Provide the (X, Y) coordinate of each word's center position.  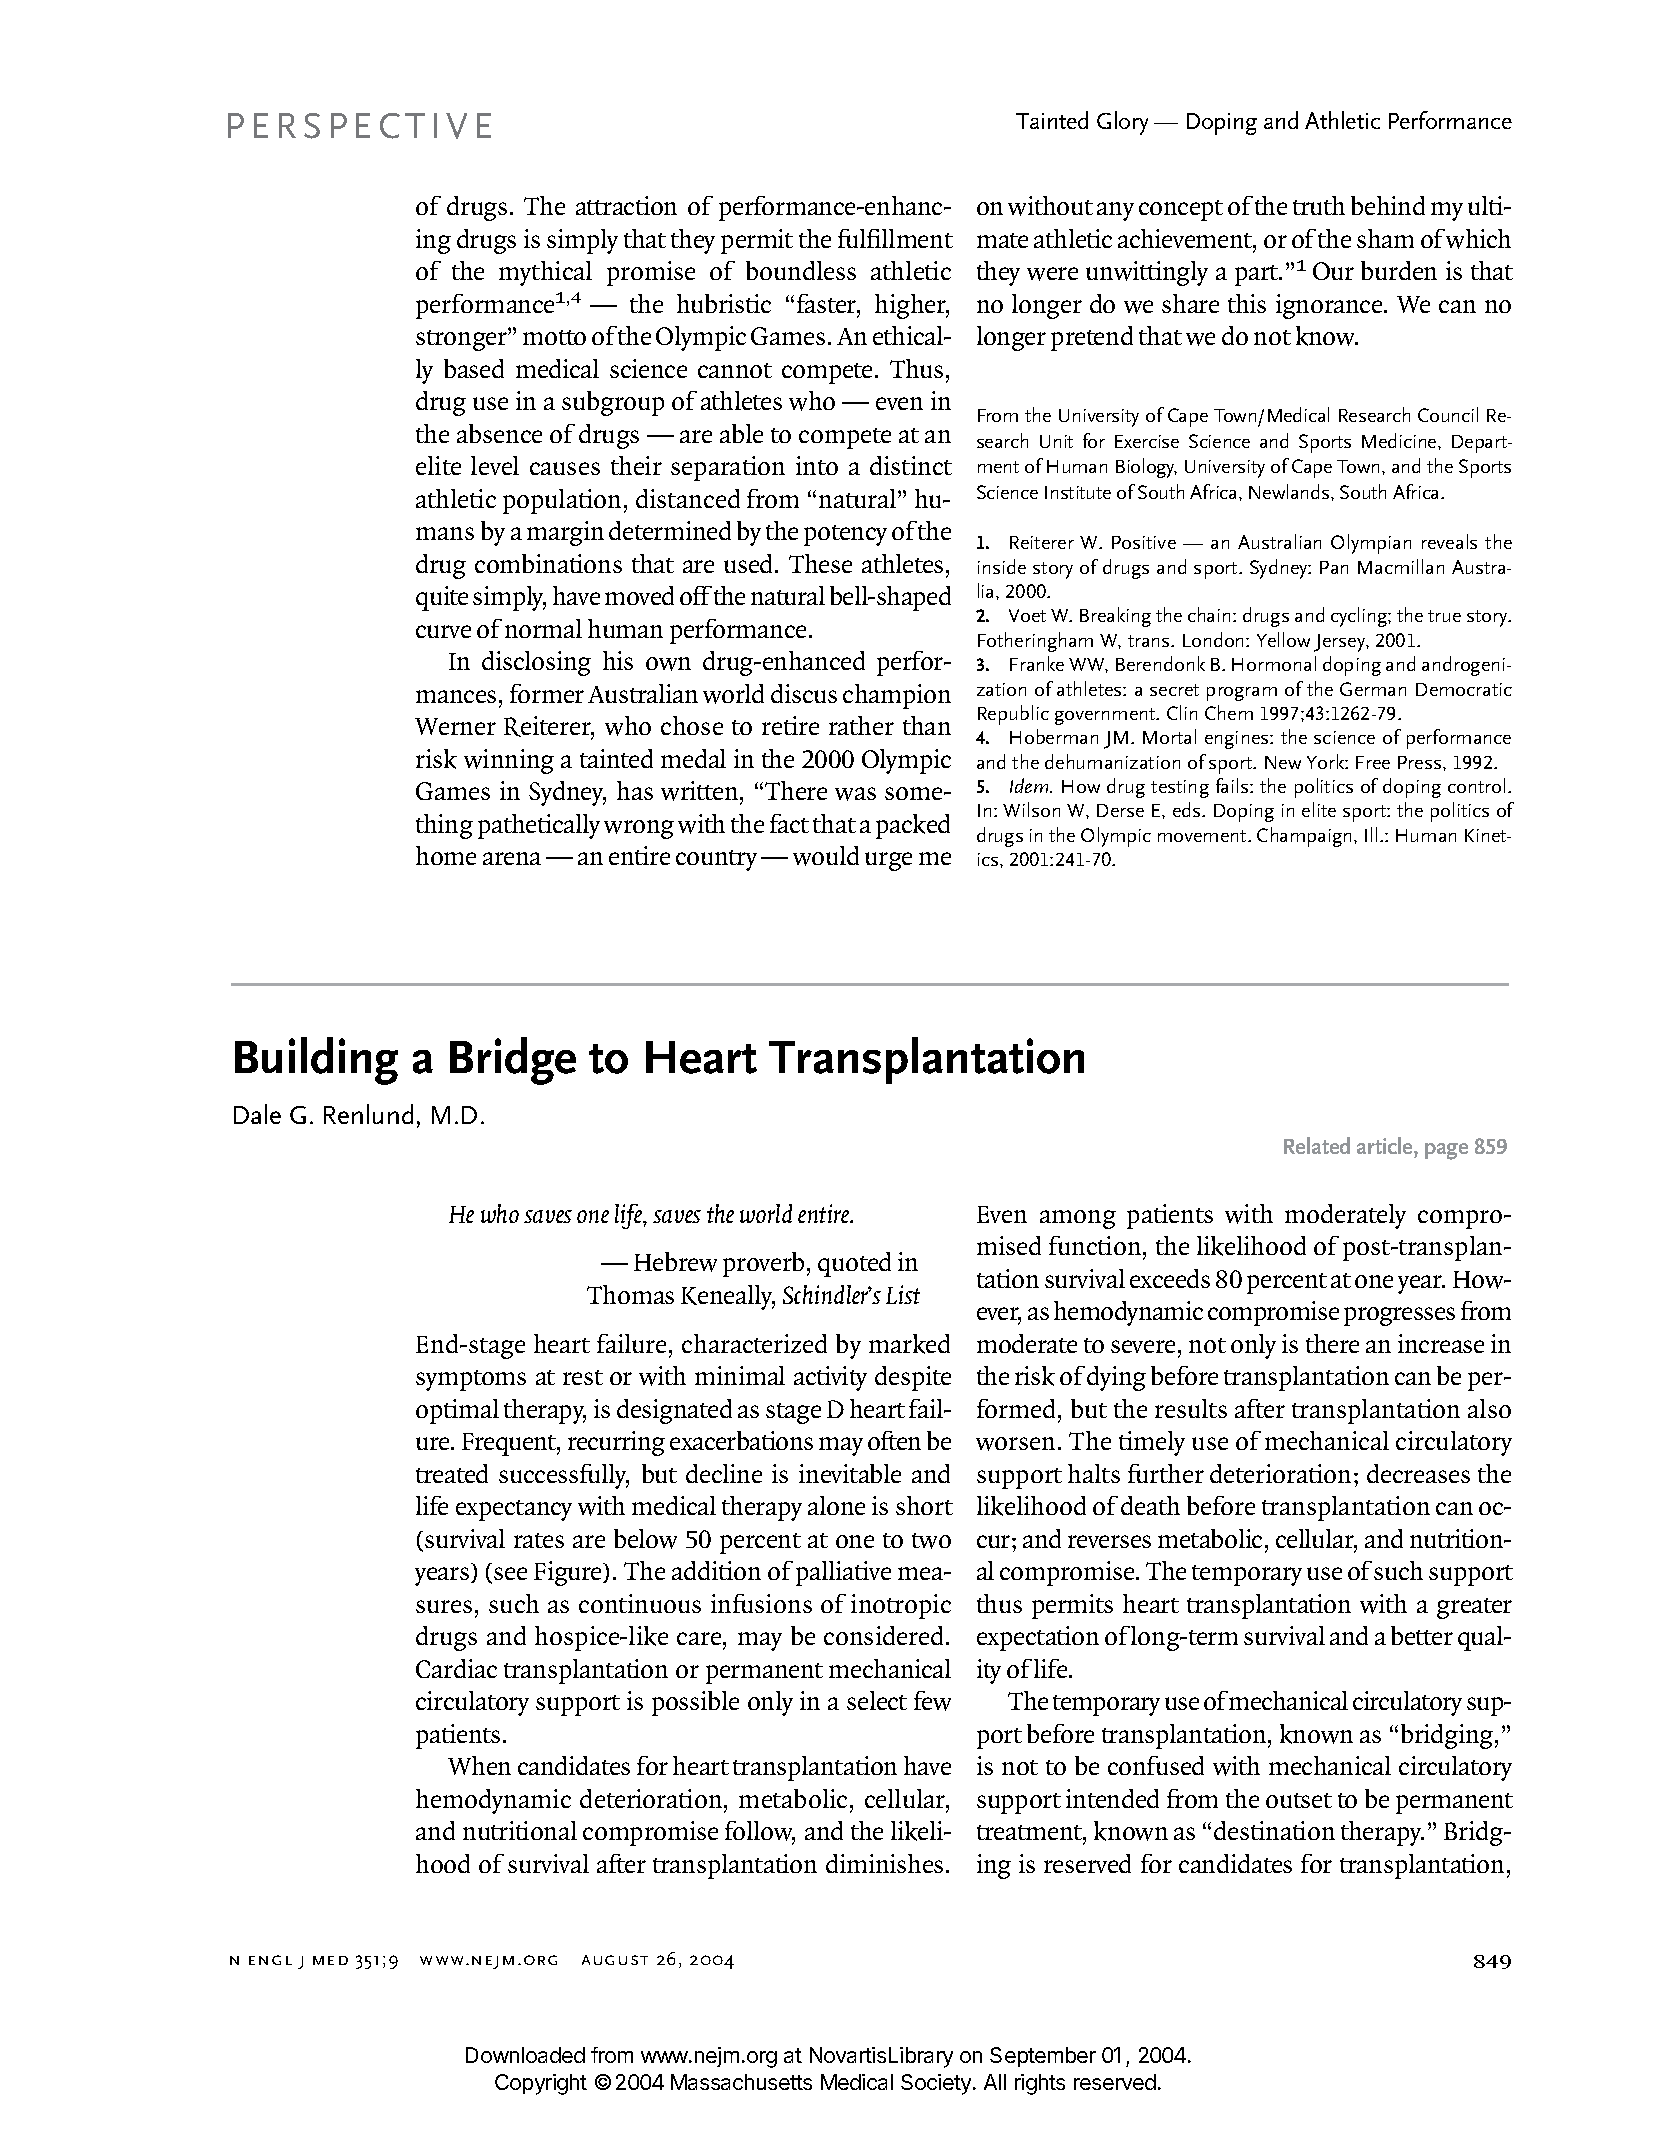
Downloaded (525, 2055)
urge (888, 861)
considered (883, 1635)
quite (442, 598)
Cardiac (456, 1668)
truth (1319, 205)
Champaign (1306, 837)
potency (845, 535)
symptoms (471, 1380)
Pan (1334, 567)
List (903, 1294)
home (446, 855)
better (1422, 1635)
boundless (801, 270)
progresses (1399, 1316)
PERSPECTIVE (359, 126)
